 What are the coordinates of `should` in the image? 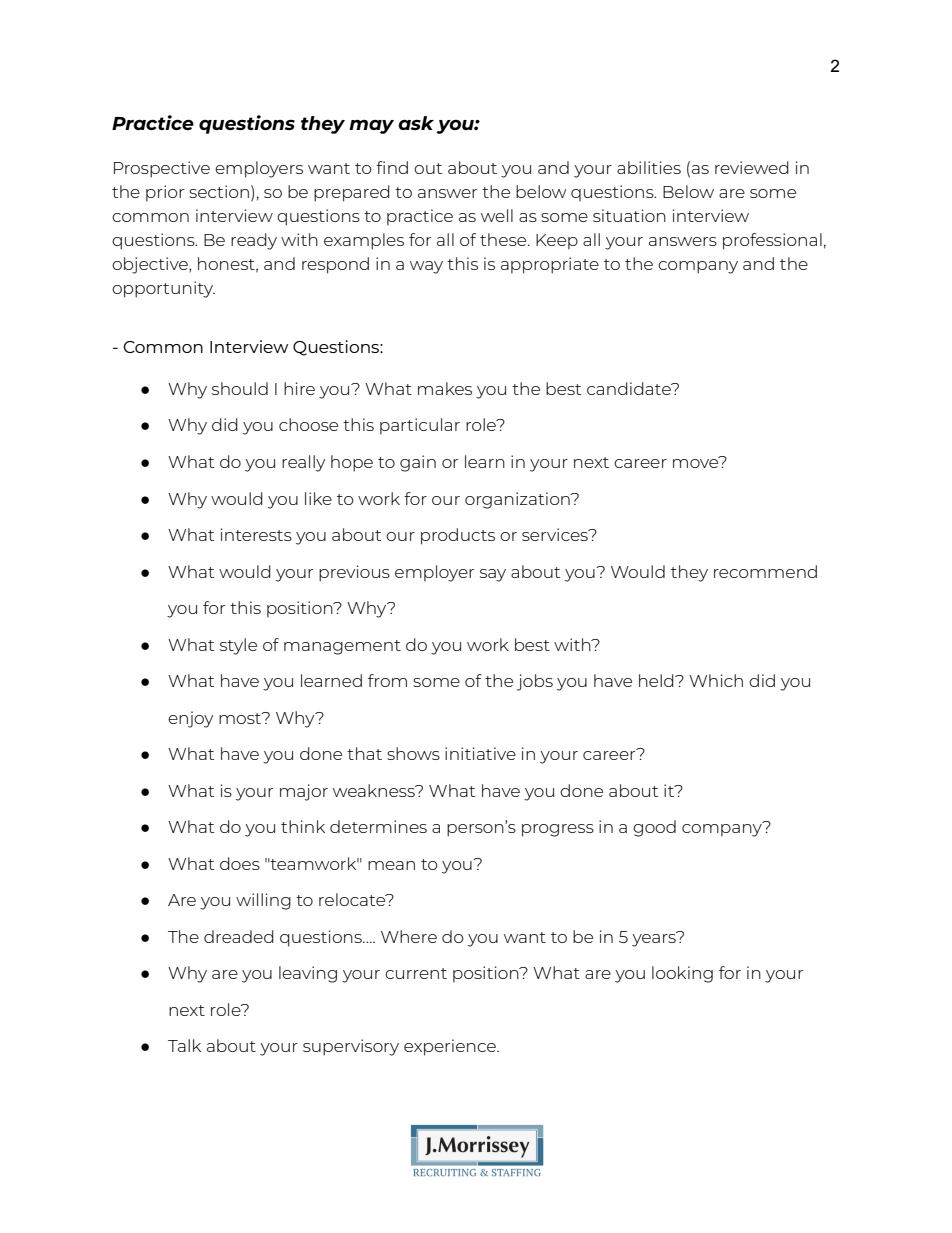 It's located at (240, 388).
